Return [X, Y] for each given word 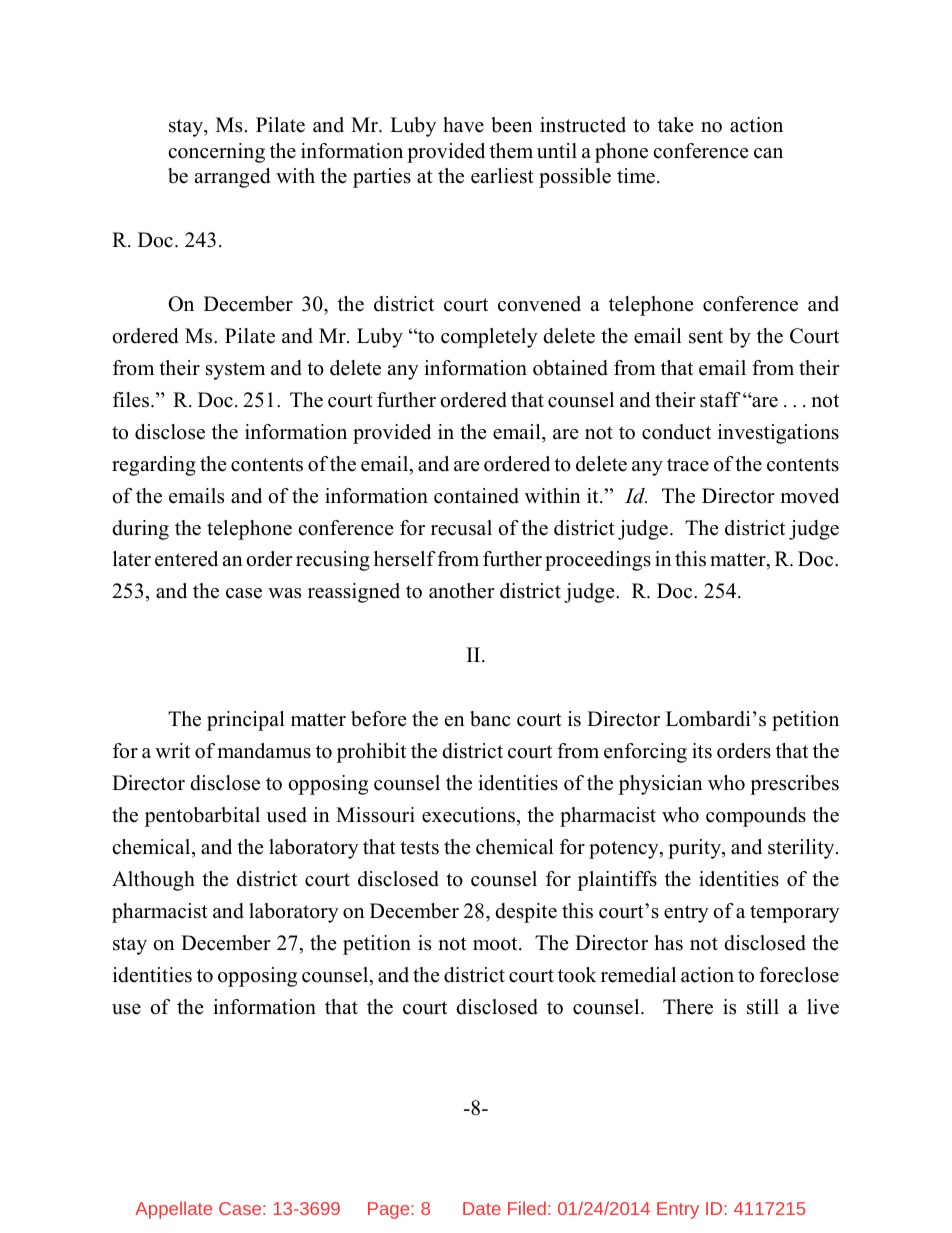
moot [496, 944]
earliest [502, 176]
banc [490, 719]
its [702, 751]
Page [388, 1210]
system [235, 371]
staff [720, 400]
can [768, 153]
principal [246, 721]
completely [489, 338]
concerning [216, 153]
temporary [795, 914]
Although [153, 881]
